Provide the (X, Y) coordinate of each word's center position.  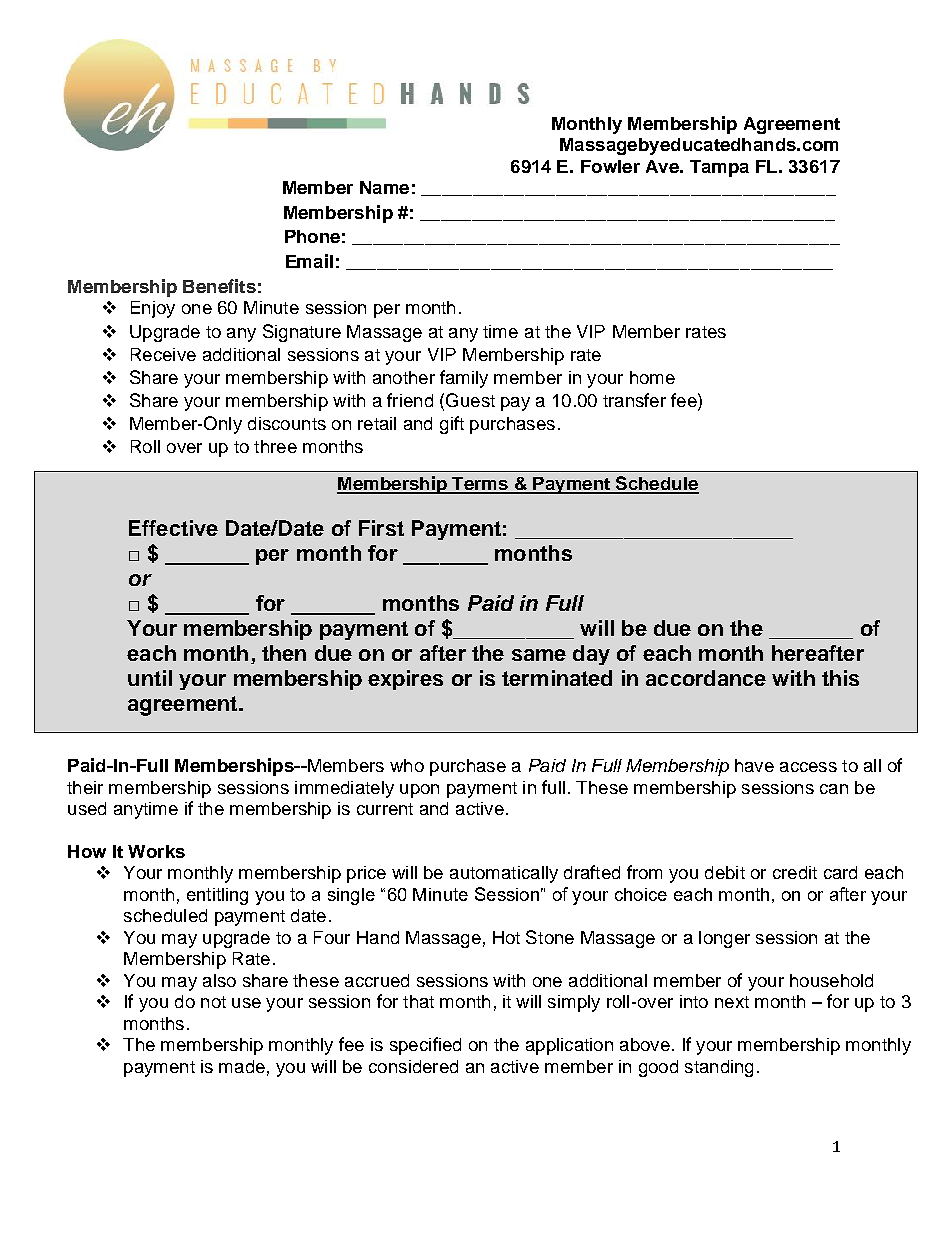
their (85, 787)
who (407, 765)
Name (384, 187)
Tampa (719, 168)
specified (425, 1046)
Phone (312, 236)
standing (719, 1068)
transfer (634, 400)
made (242, 1066)
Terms (480, 485)
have (754, 765)
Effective (173, 528)
